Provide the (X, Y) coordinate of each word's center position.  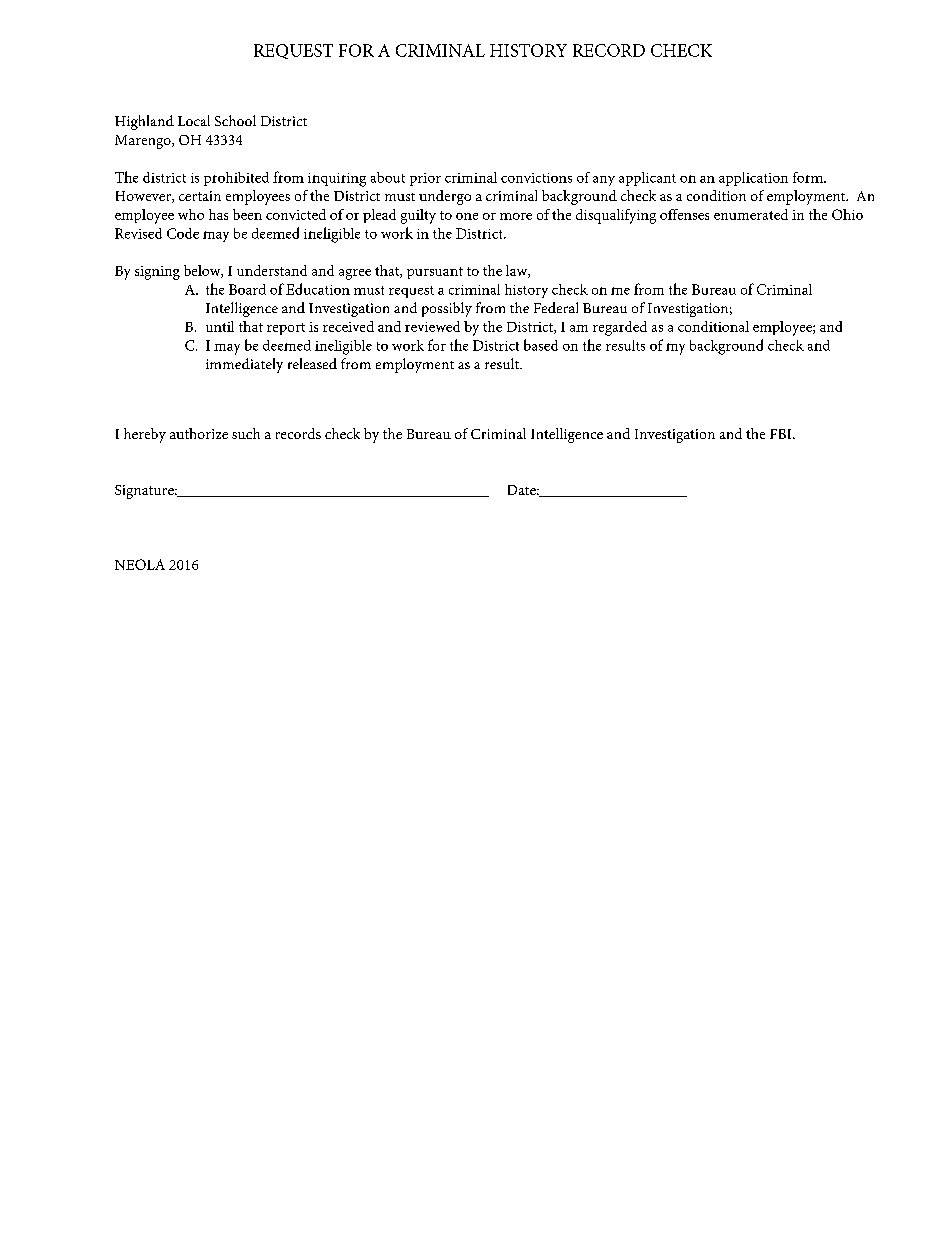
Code (183, 233)
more (516, 216)
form (809, 177)
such (246, 433)
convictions (536, 178)
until (220, 326)
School (235, 120)
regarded (620, 328)
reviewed (432, 326)
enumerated (751, 214)
